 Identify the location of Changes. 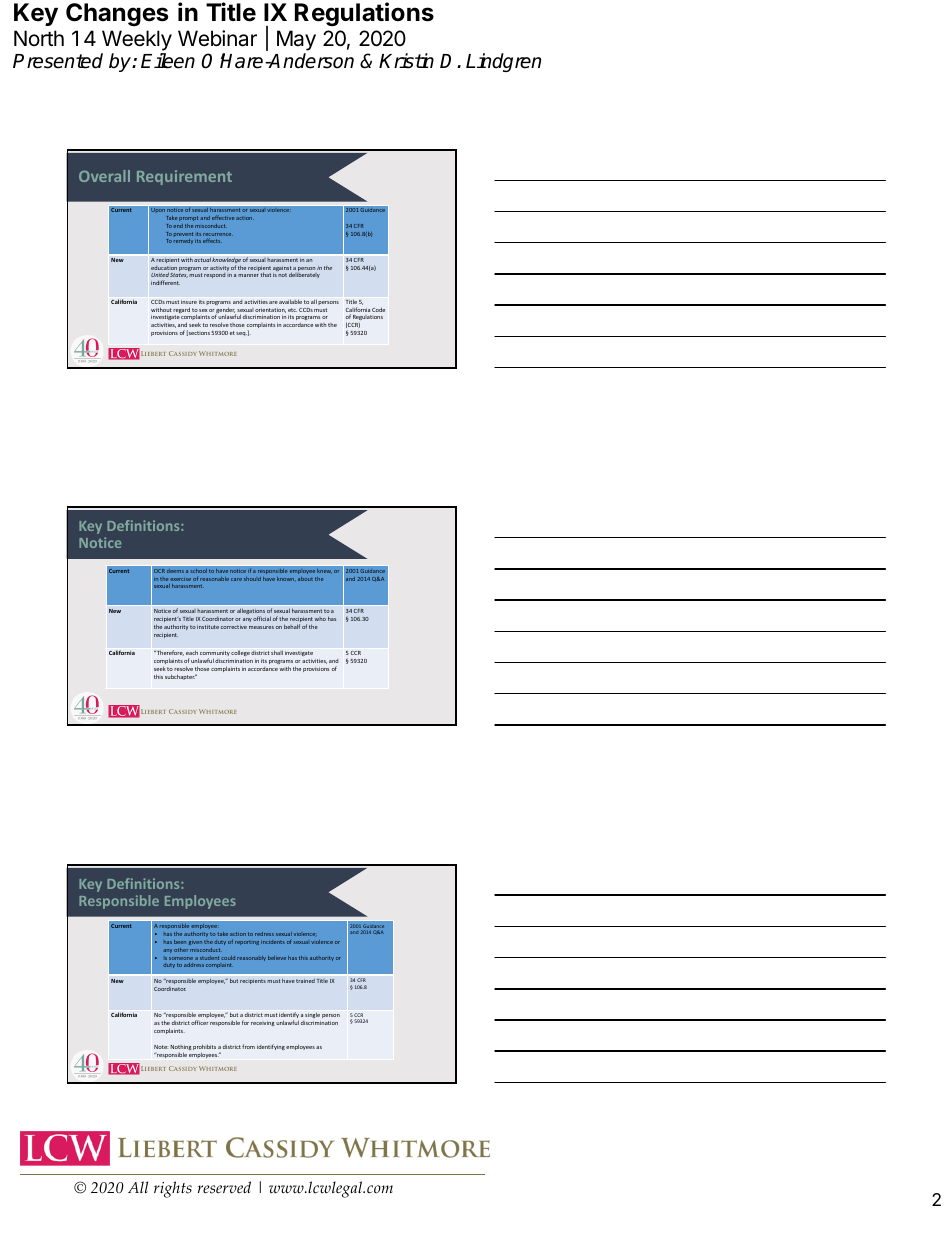
(117, 14).
